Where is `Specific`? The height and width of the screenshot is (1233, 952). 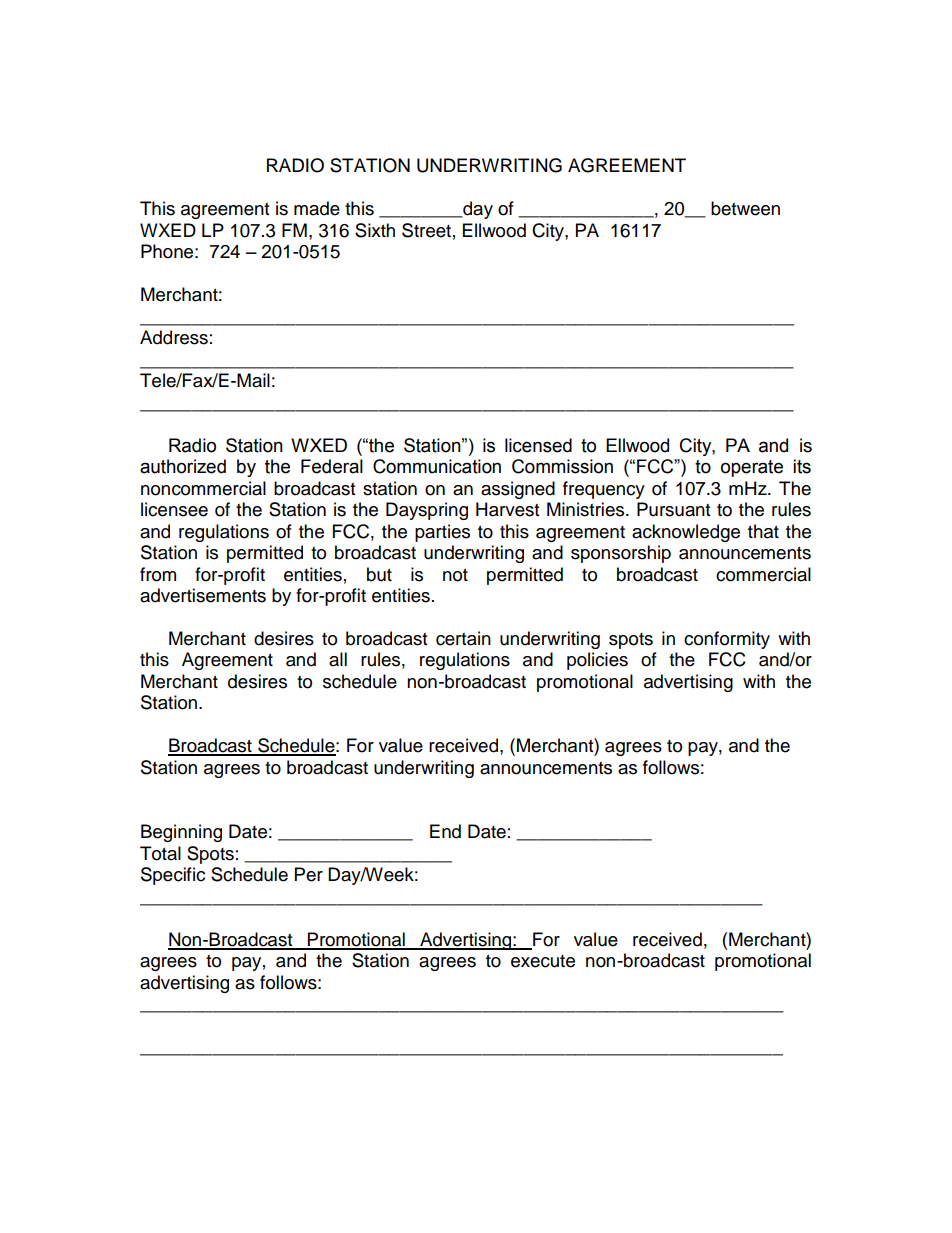 Specific is located at coordinates (173, 876).
